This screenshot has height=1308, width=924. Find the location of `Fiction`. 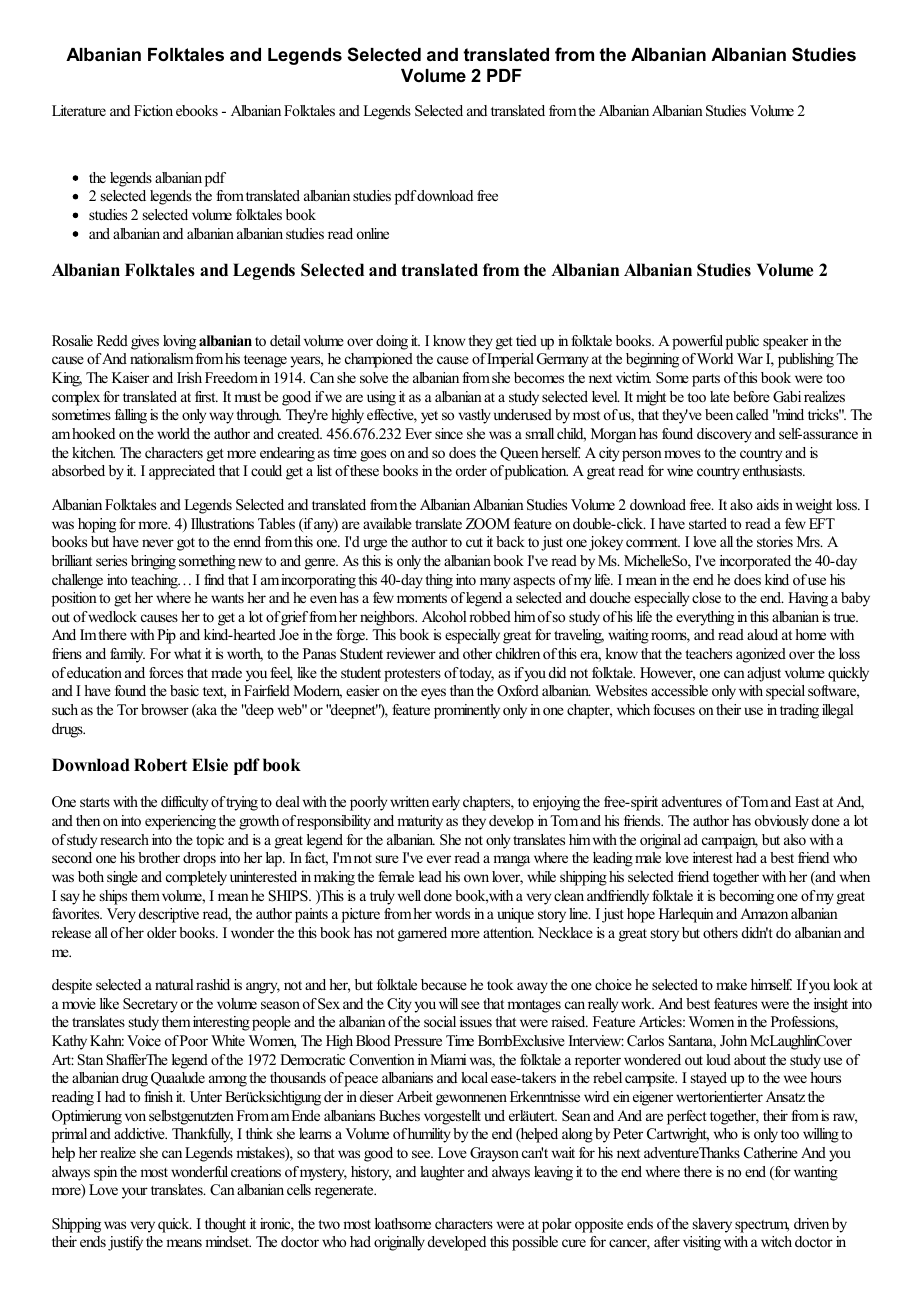

Fiction is located at coordinates (153, 110).
